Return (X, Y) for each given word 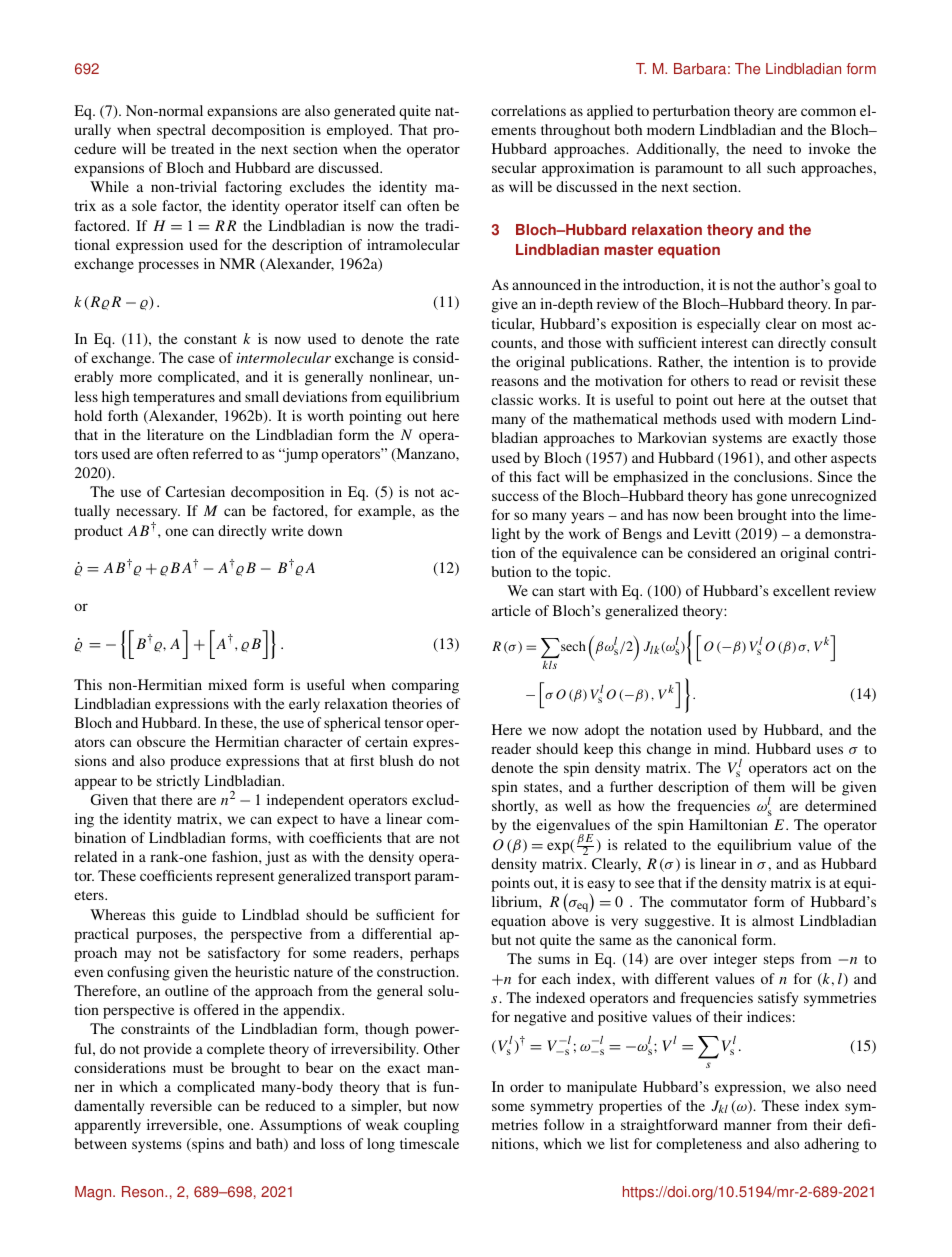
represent (245, 878)
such (781, 167)
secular (514, 167)
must (188, 1068)
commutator (709, 902)
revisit (819, 380)
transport (383, 878)
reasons (515, 382)
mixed (227, 684)
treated (192, 148)
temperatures (174, 399)
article (511, 610)
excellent (801, 590)
